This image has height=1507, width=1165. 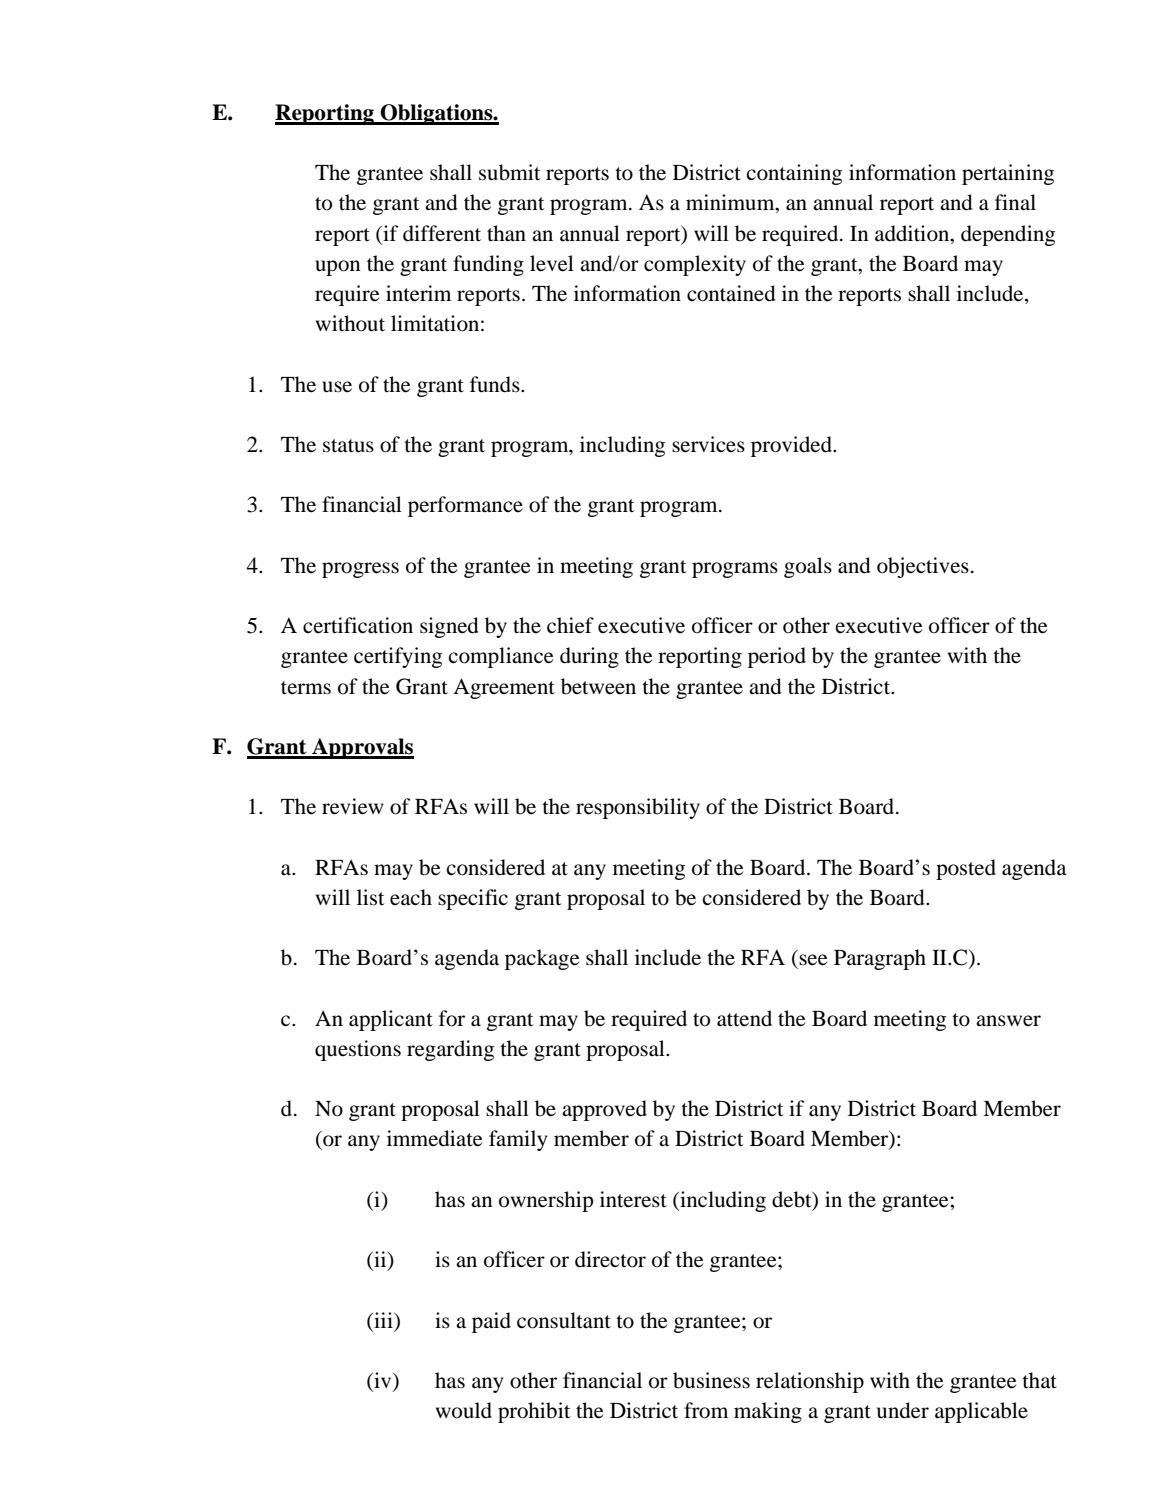 What do you see at coordinates (711, 1380) in the image?
I see `business` at bounding box center [711, 1380].
